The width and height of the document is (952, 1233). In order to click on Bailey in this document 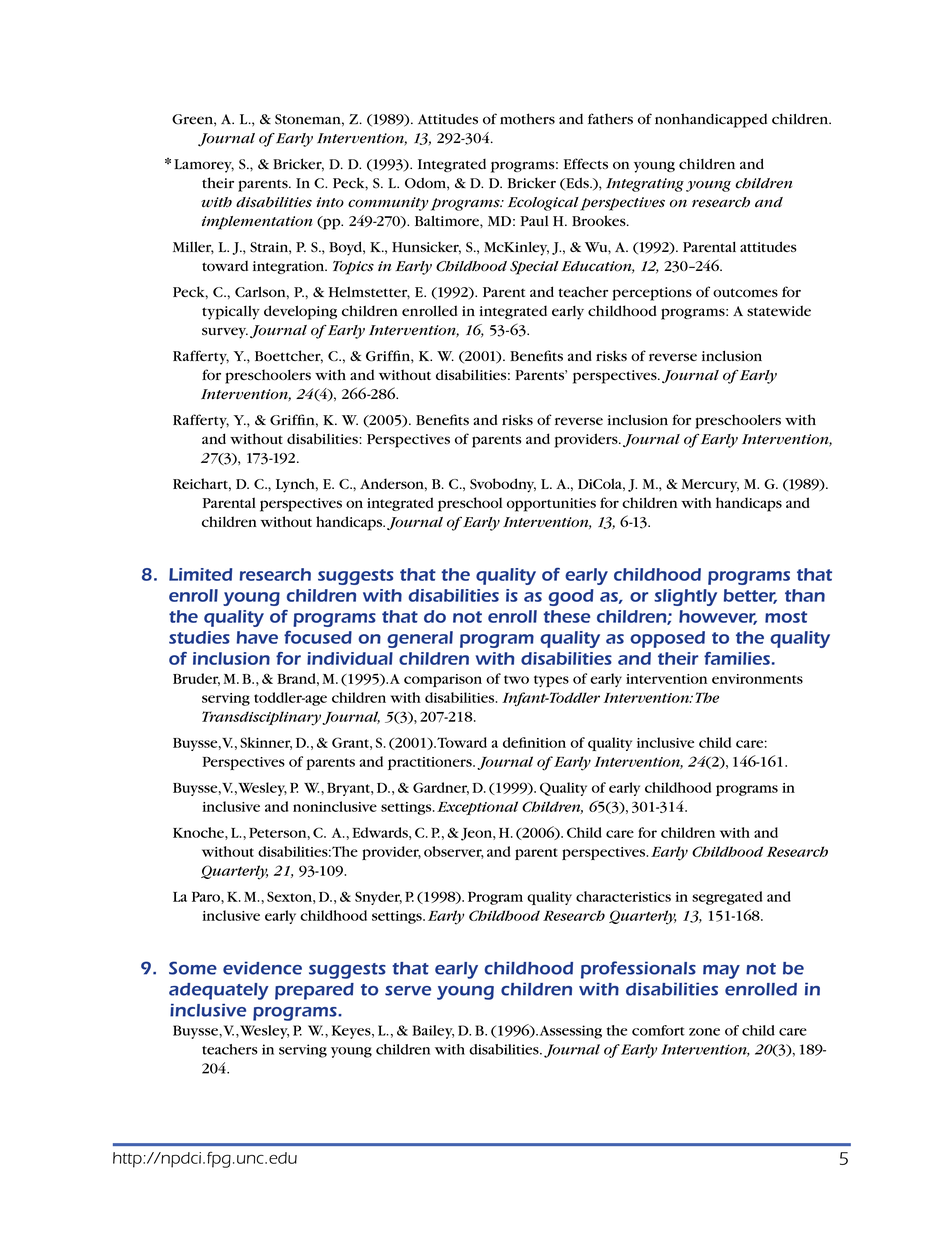, I will do `click(433, 1032)`.
